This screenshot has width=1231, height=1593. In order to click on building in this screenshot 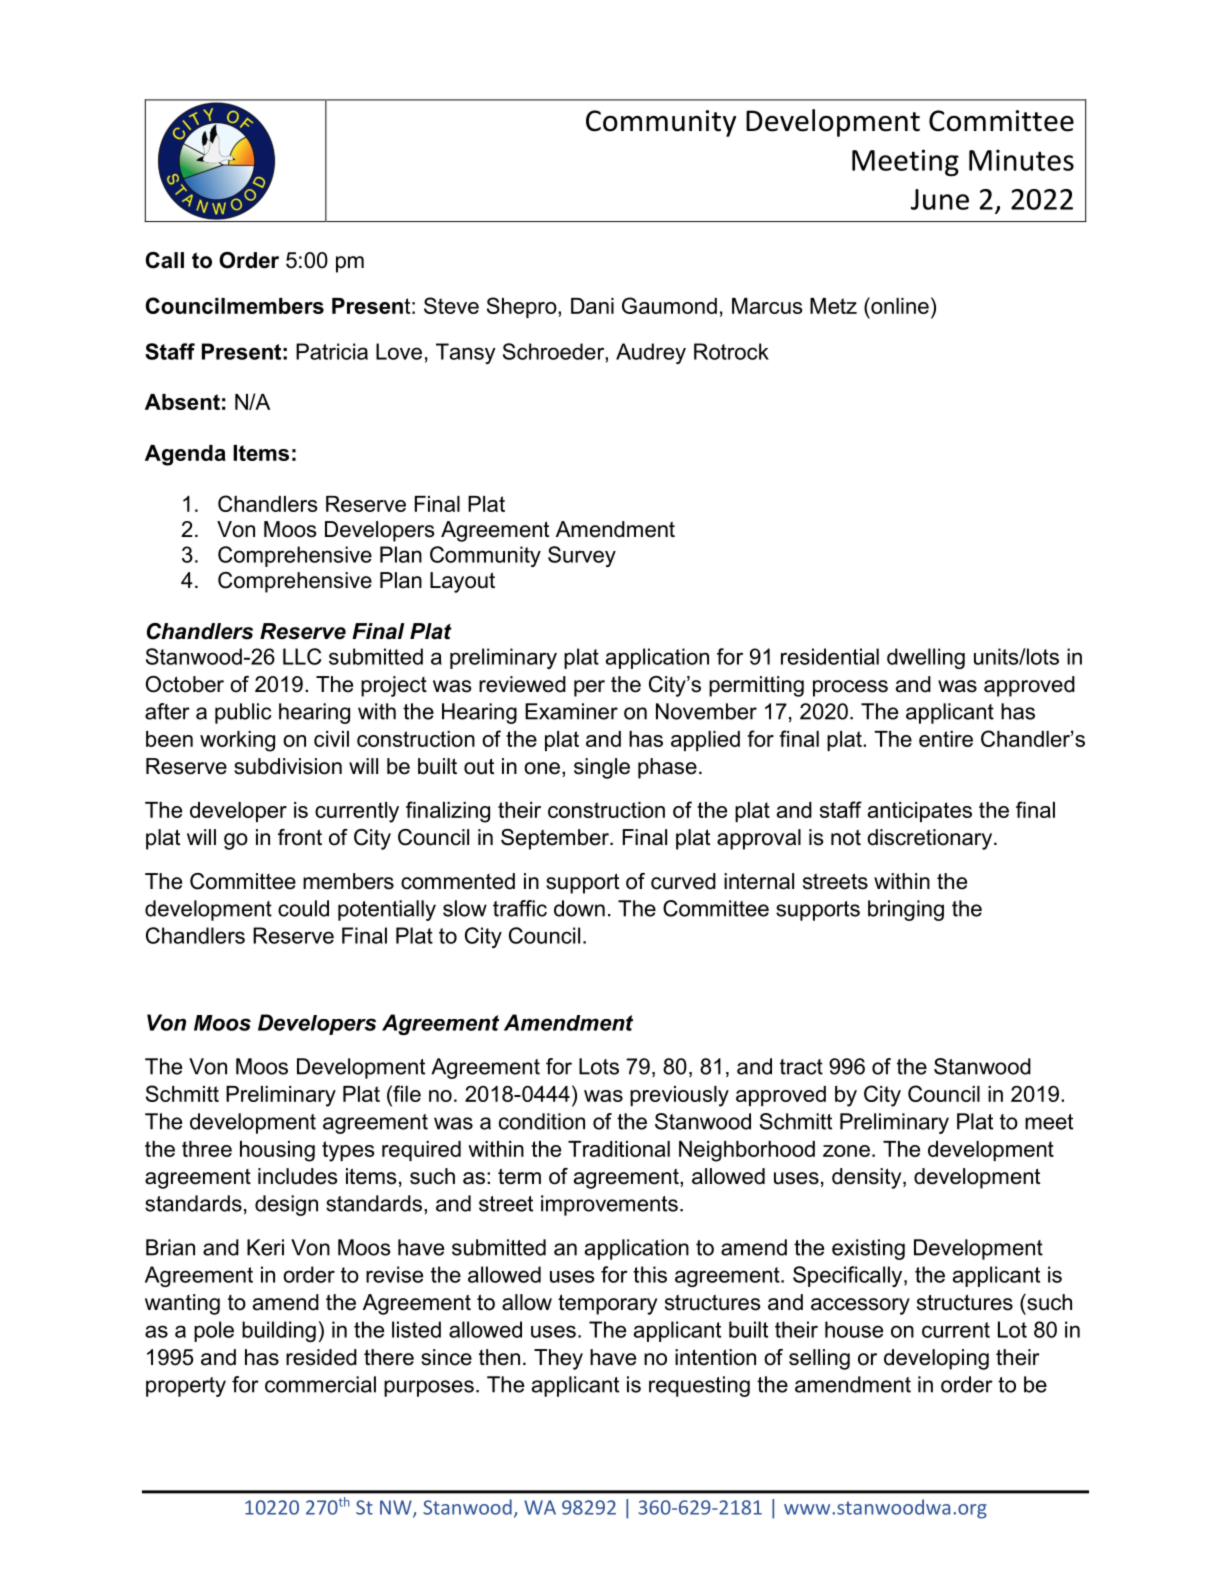, I will do `click(279, 1331)`.
